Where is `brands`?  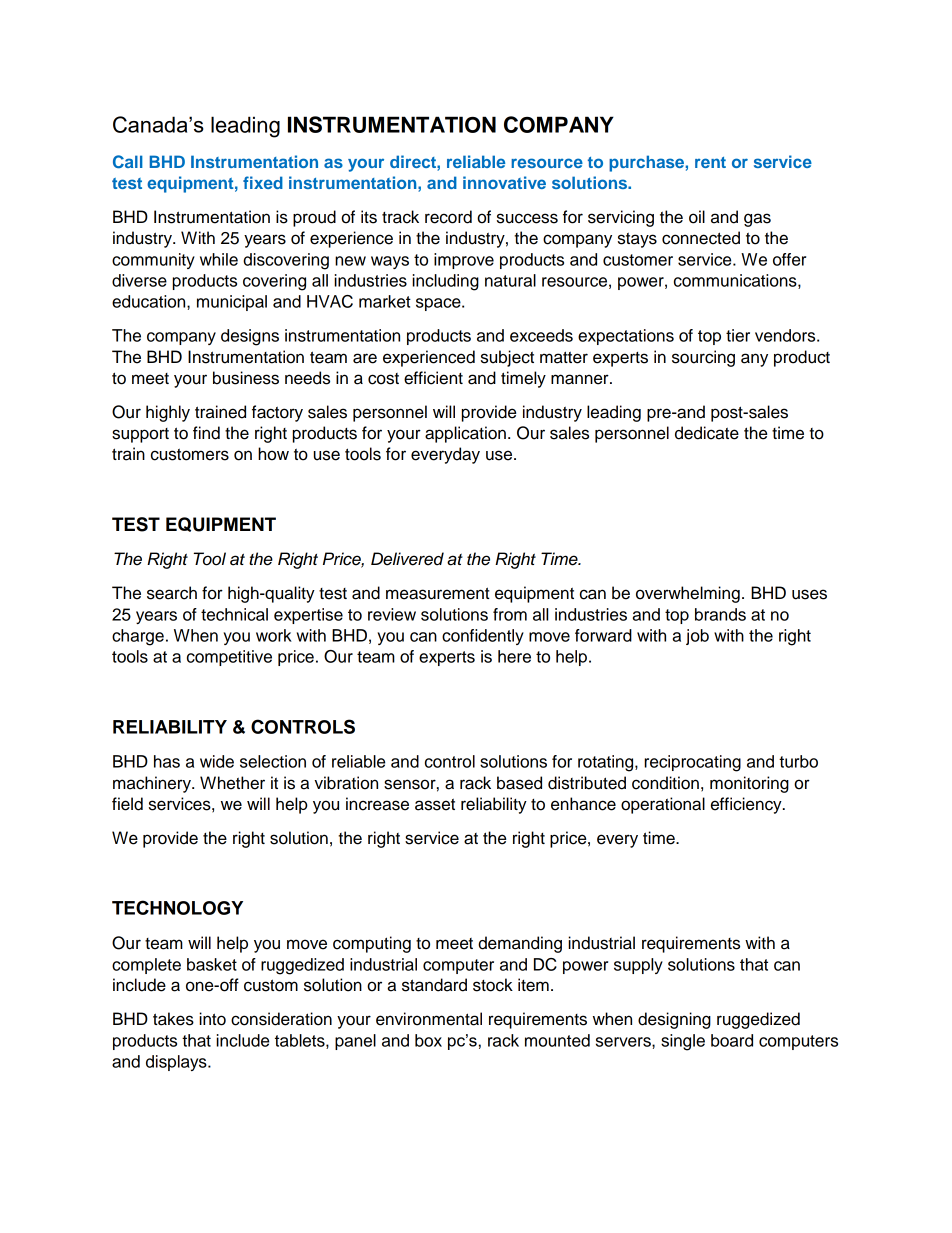 brands is located at coordinates (720, 614).
